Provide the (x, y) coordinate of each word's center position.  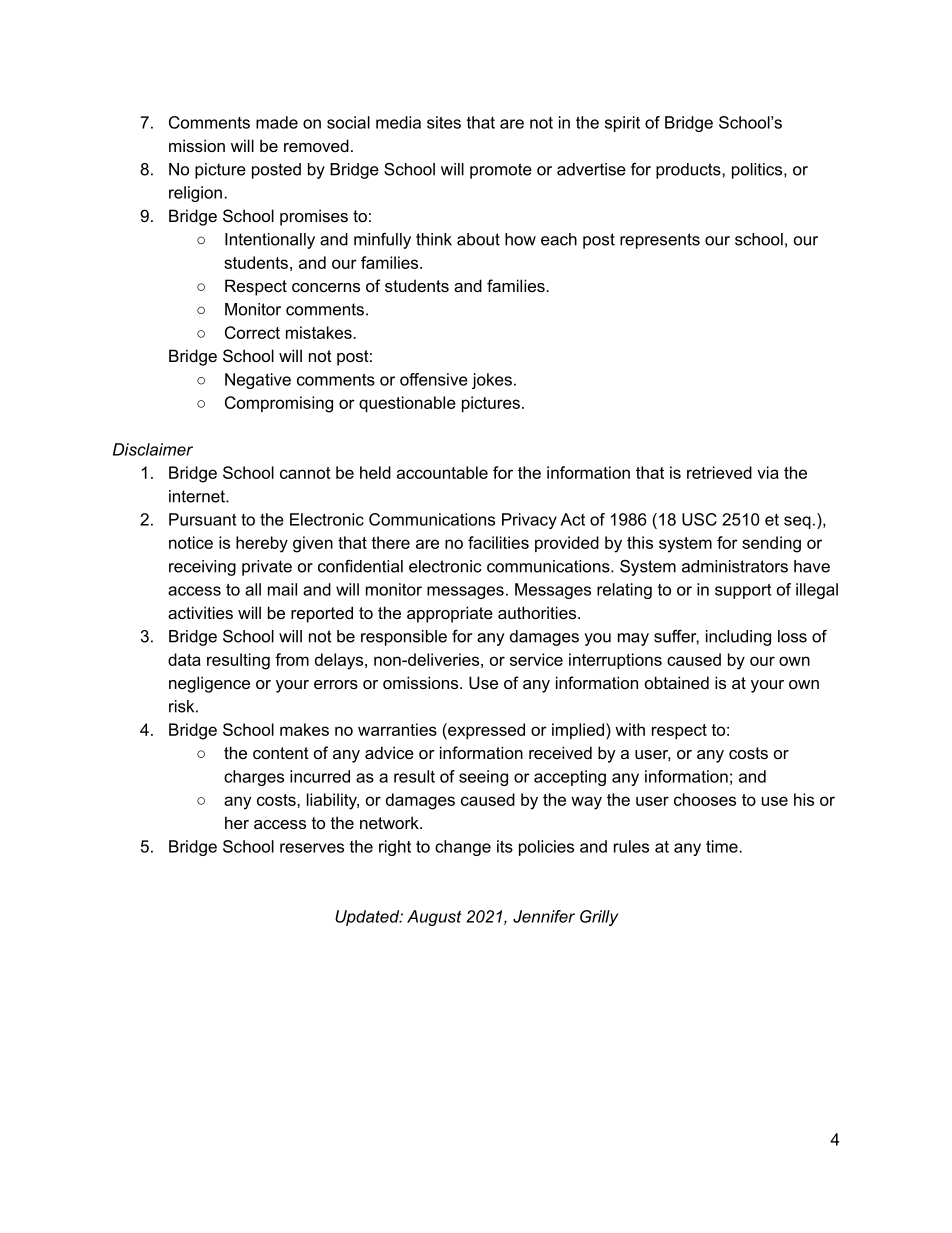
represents (660, 241)
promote (501, 171)
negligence (209, 684)
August (434, 918)
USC (699, 519)
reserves (312, 848)
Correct (252, 332)
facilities (498, 542)
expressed (485, 731)
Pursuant (202, 519)
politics (758, 171)
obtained (677, 682)
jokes (492, 381)
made (277, 122)
